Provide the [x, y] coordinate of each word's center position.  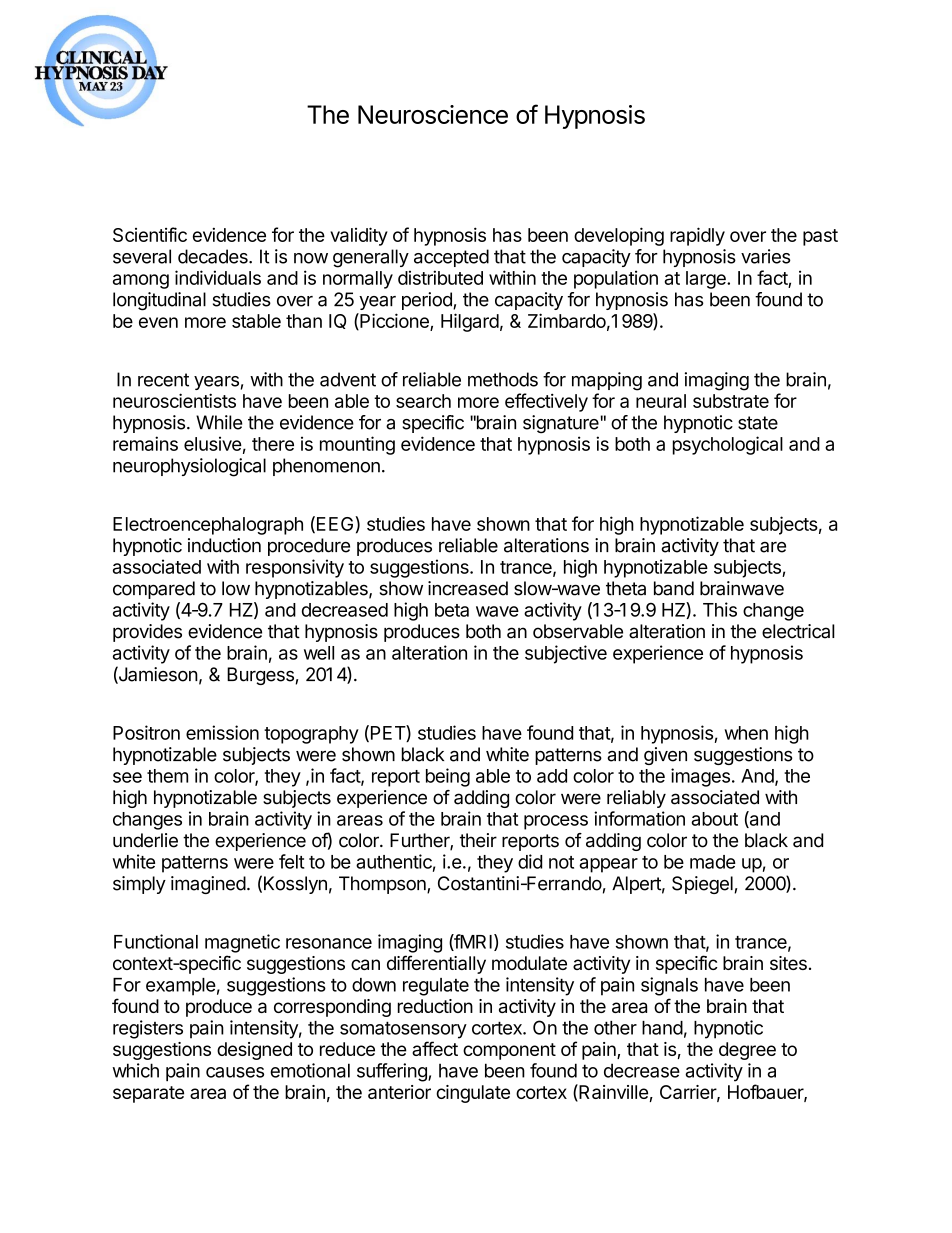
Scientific [150, 234]
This [720, 609]
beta [452, 610]
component [509, 1051]
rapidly [697, 236]
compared [154, 590]
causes [235, 1072]
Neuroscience [433, 114]
